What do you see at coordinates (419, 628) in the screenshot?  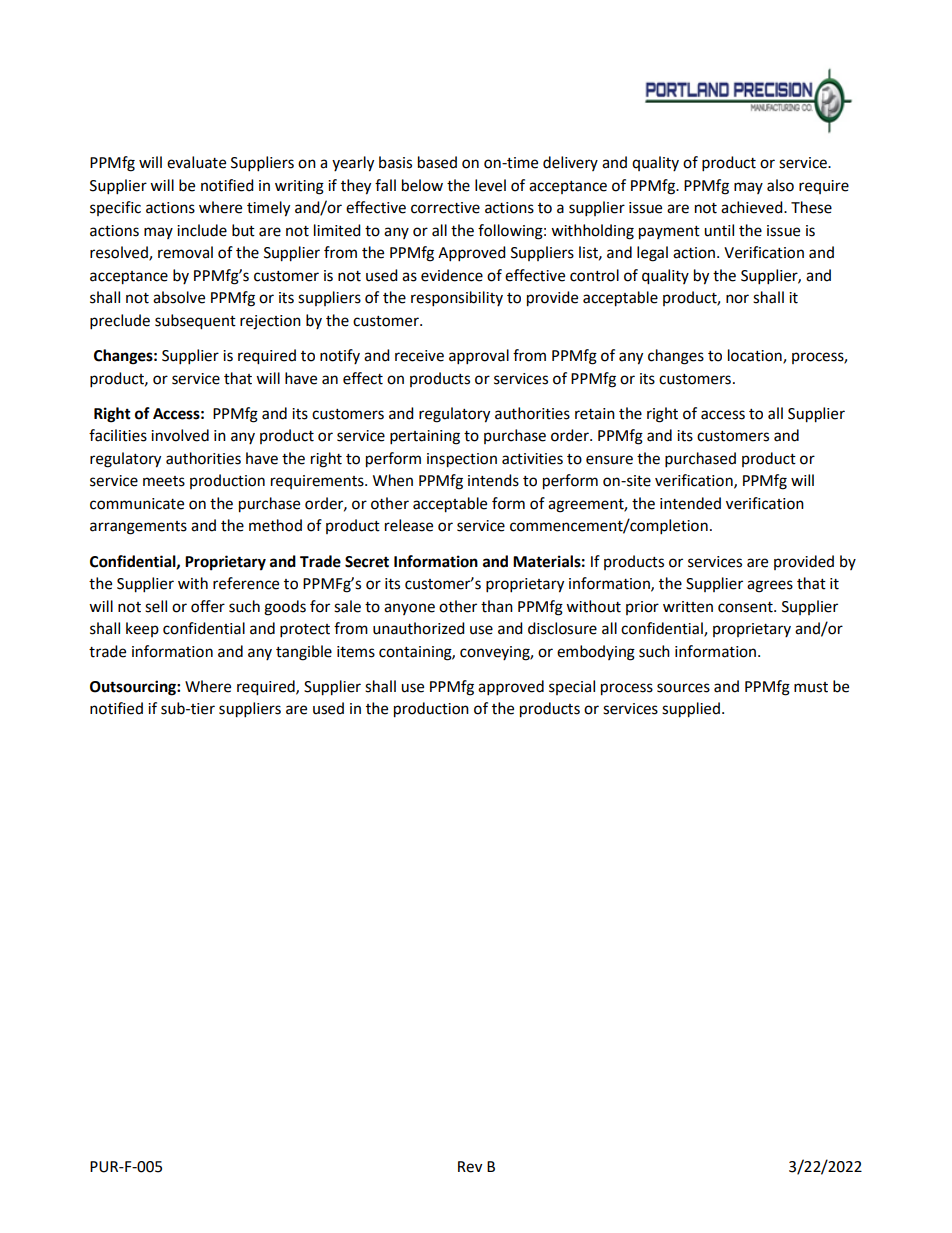 I see `unauthorized` at bounding box center [419, 628].
